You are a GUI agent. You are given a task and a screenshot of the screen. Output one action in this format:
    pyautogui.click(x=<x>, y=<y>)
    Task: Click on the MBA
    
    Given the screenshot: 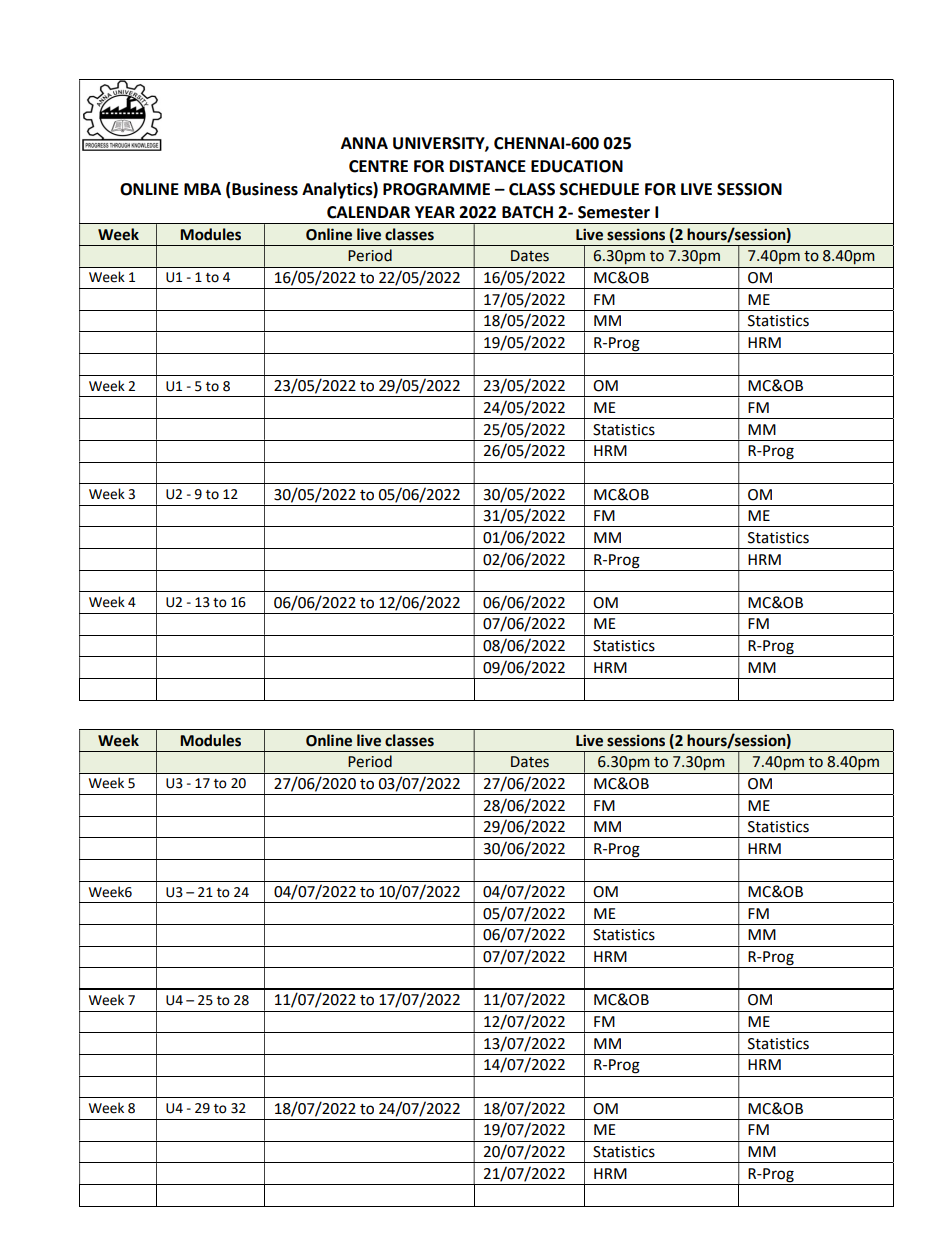 What is the action you would take?
    pyautogui.click(x=202, y=189)
